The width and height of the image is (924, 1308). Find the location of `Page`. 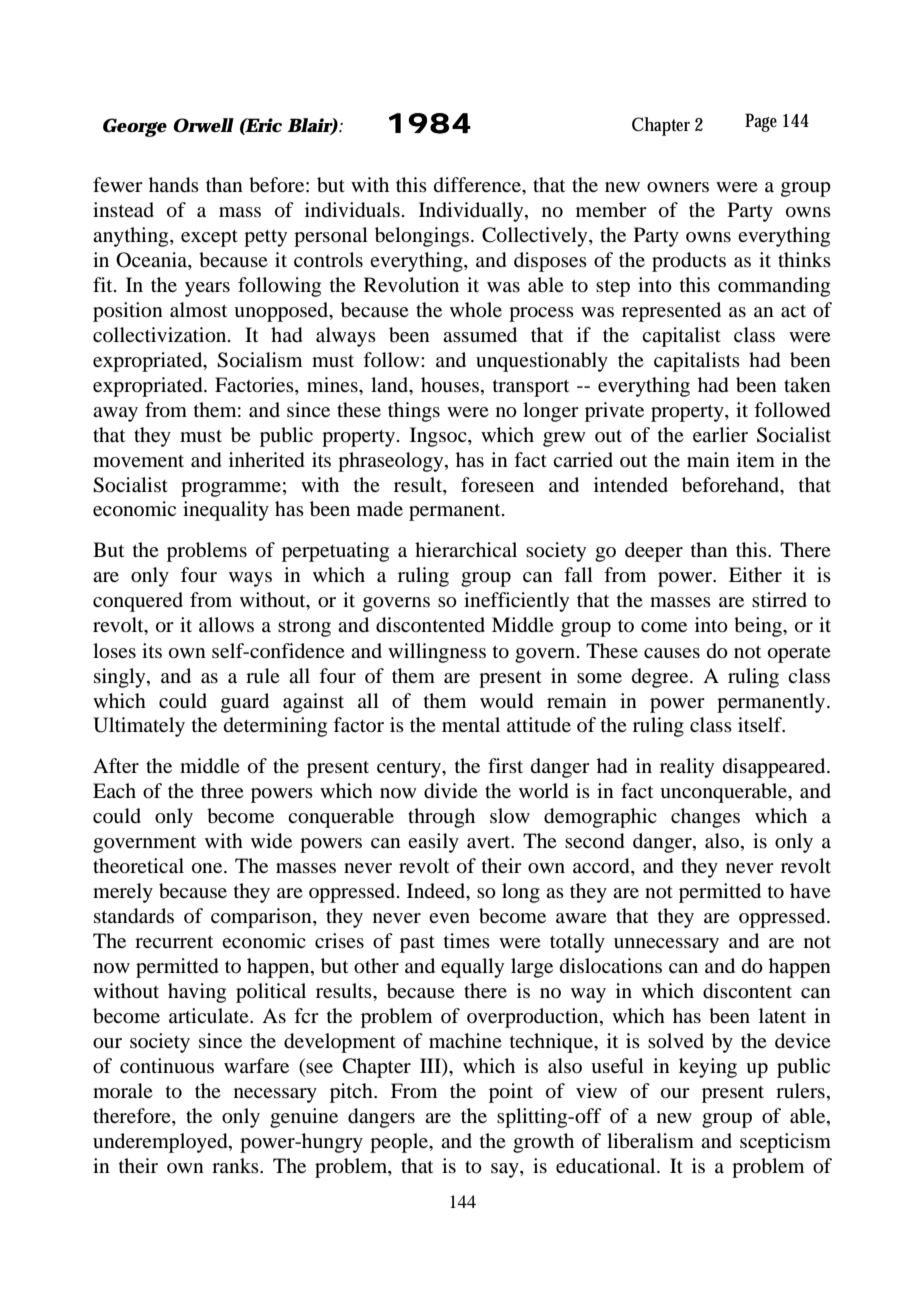

Page is located at coordinates (761, 122).
